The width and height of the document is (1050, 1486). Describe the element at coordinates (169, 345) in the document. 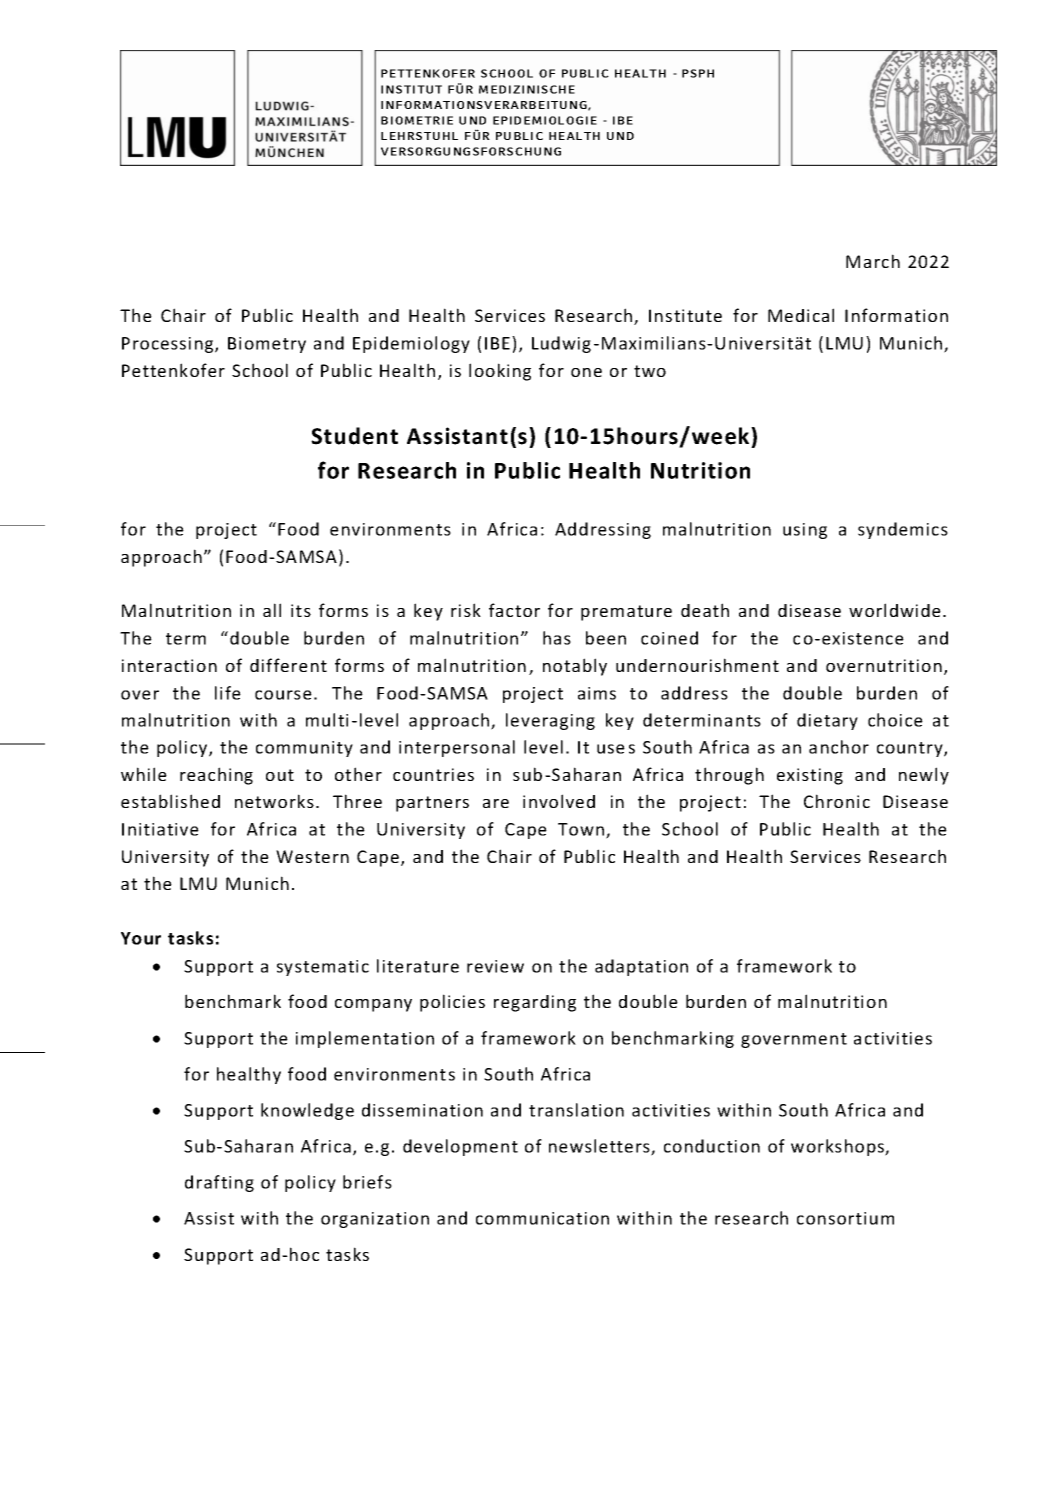

I see `Processing` at that location.
